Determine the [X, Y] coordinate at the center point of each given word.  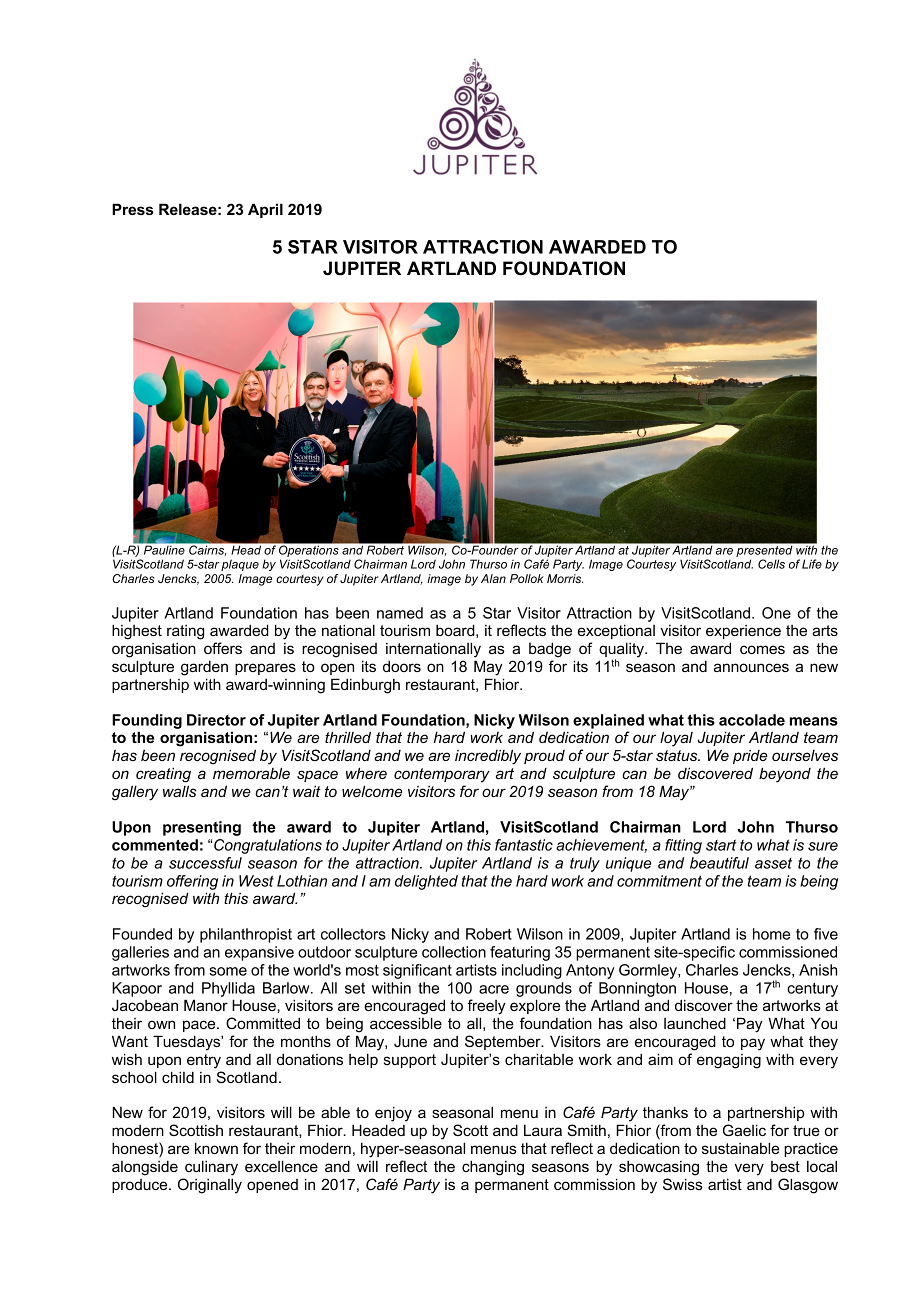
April [265, 210]
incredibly [488, 757]
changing [493, 1168]
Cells [771, 564]
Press [132, 209]
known [216, 1148]
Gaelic [744, 1130]
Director [216, 720]
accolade [752, 720]
